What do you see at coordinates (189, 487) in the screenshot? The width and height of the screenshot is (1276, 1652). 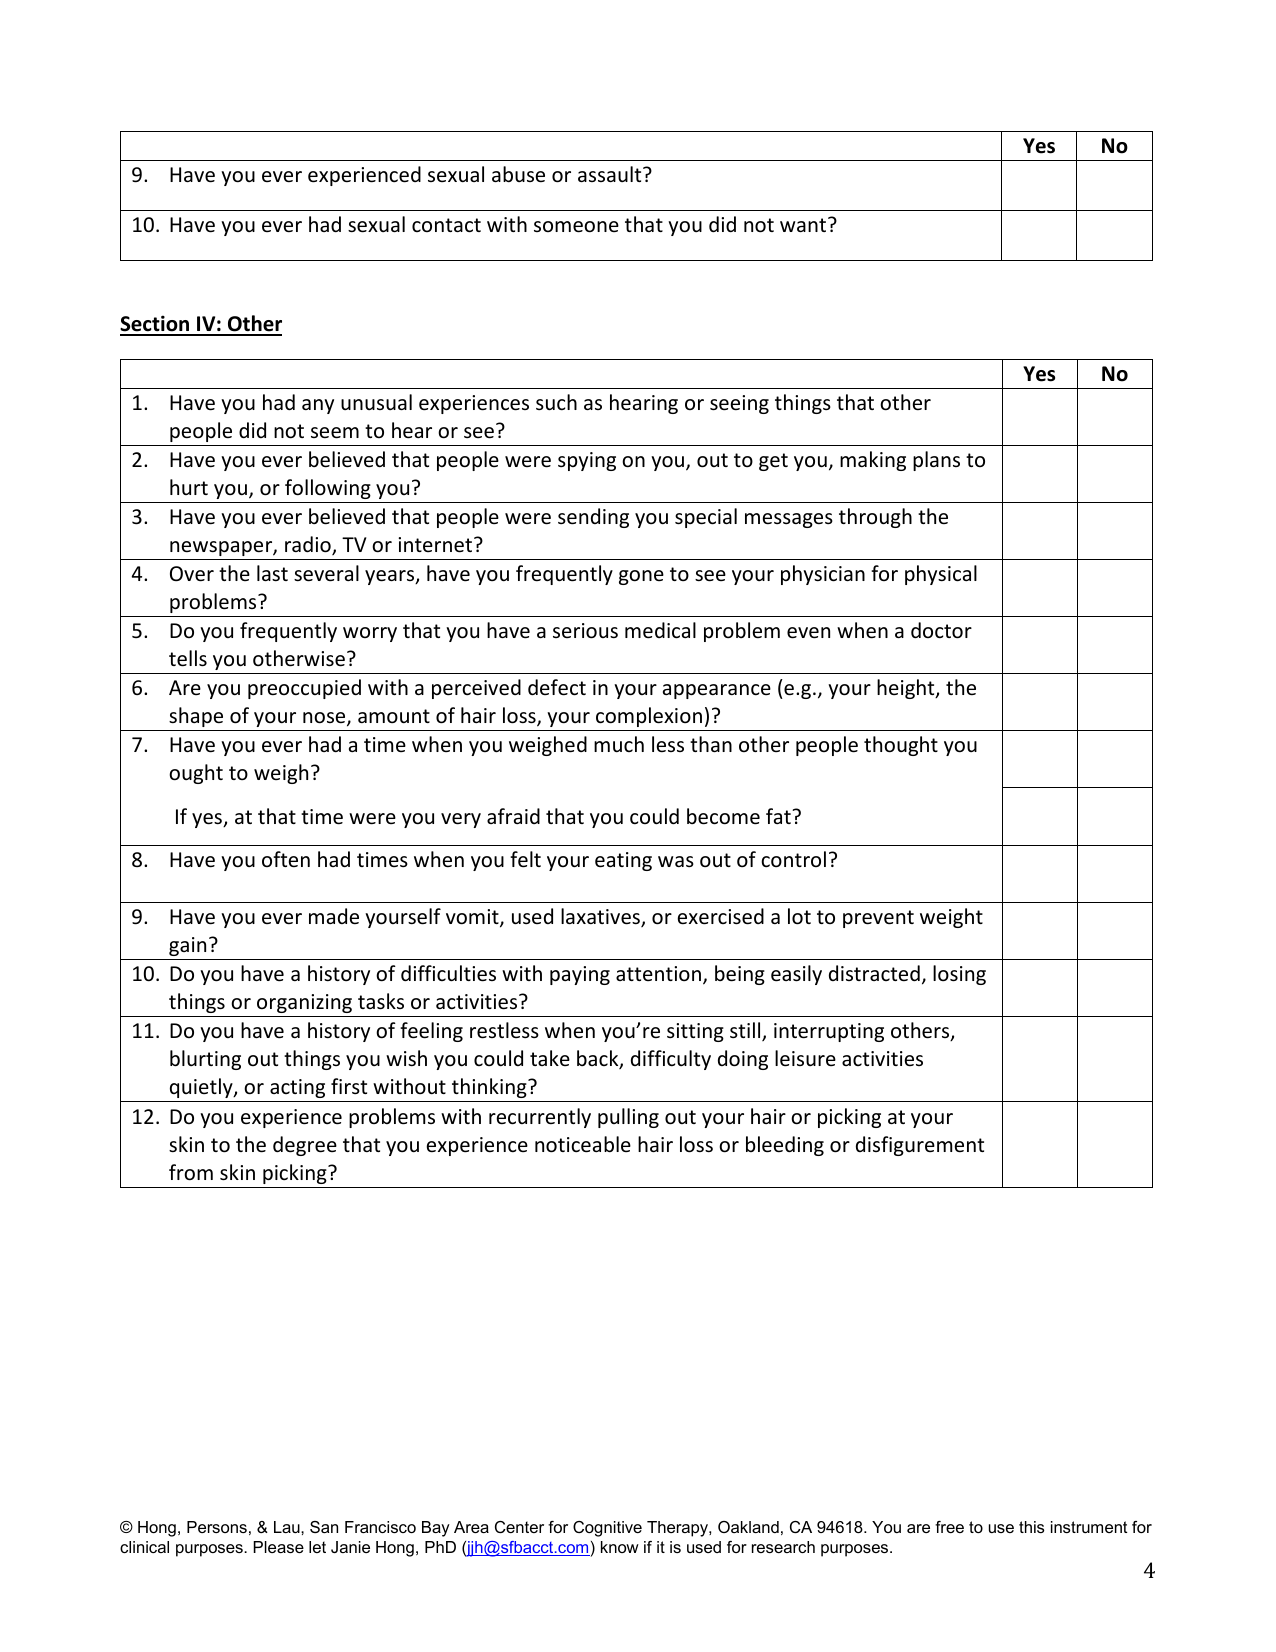 I see `hurt` at bounding box center [189, 487].
